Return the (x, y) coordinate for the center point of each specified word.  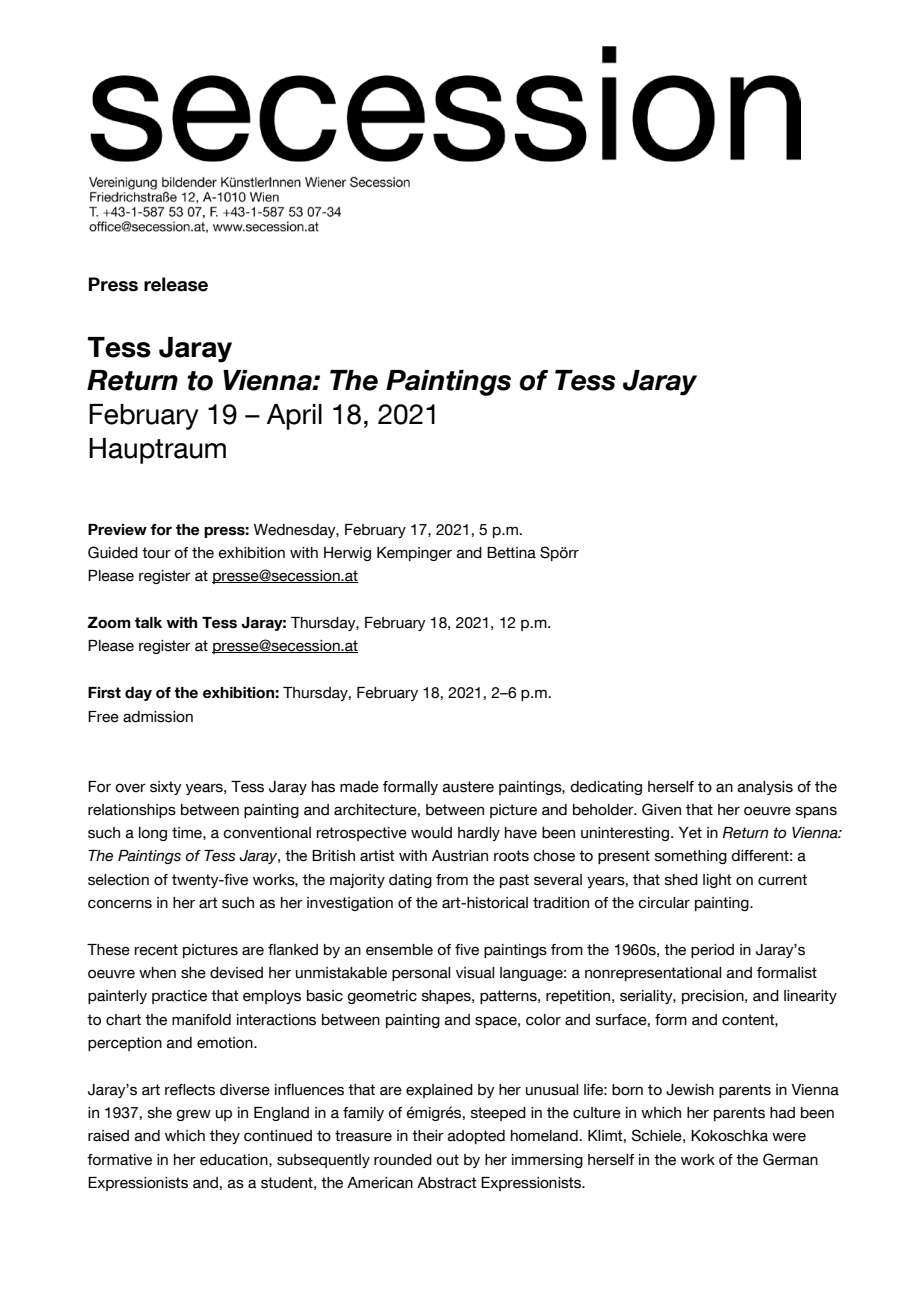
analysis (765, 788)
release (176, 284)
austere (468, 787)
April (294, 417)
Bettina (511, 553)
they (225, 1137)
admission (158, 717)
